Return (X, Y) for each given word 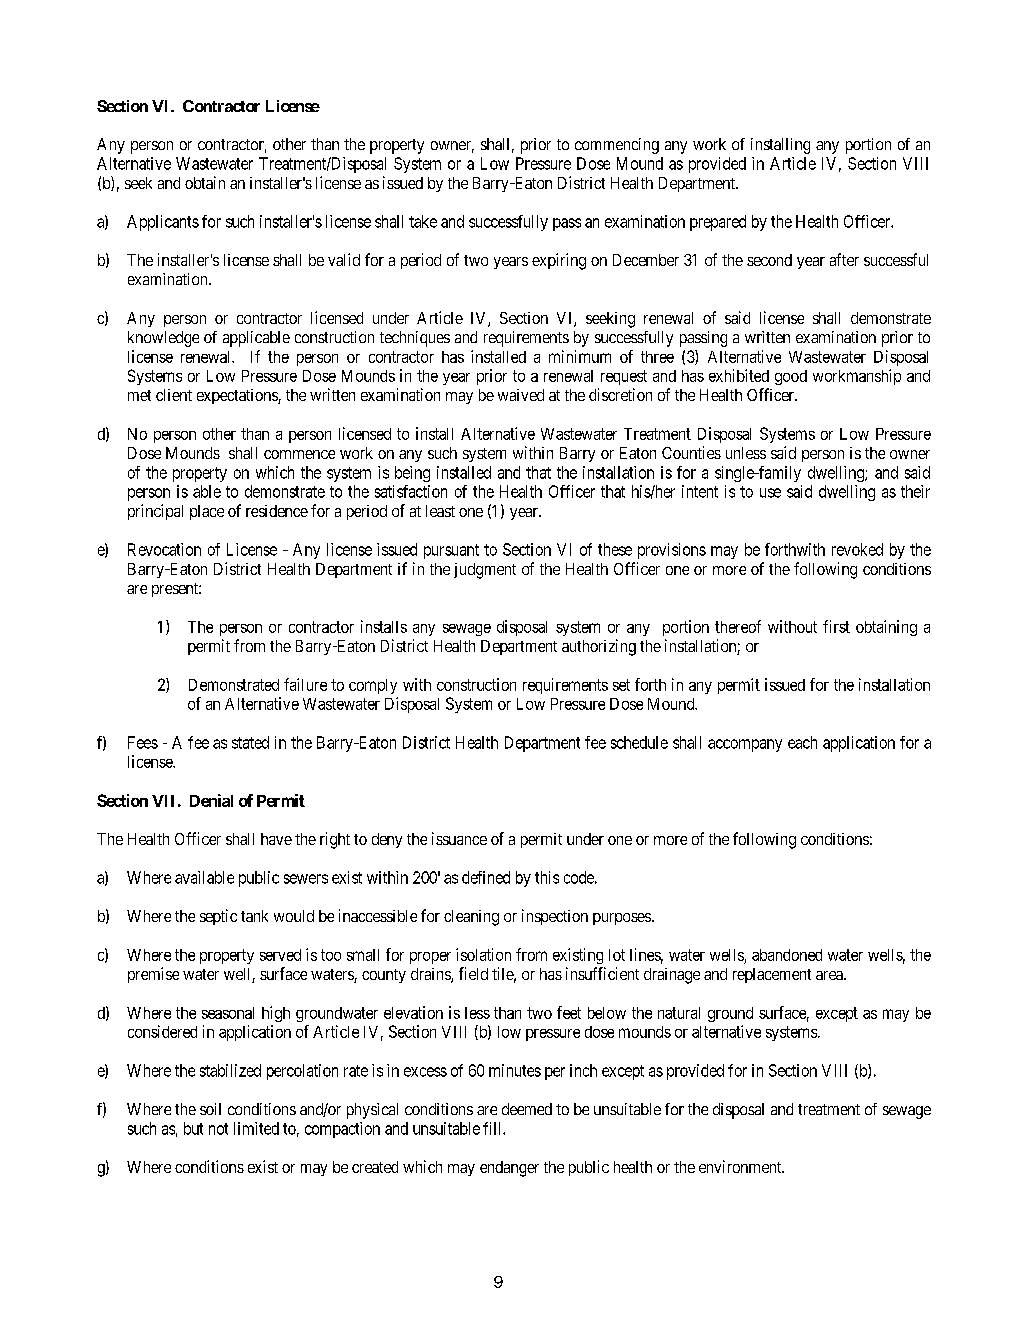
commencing (617, 146)
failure (305, 684)
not (218, 1129)
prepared (718, 223)
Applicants (163, 223)
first (836, 626)
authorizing (599, 647)
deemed (527, 1109)
